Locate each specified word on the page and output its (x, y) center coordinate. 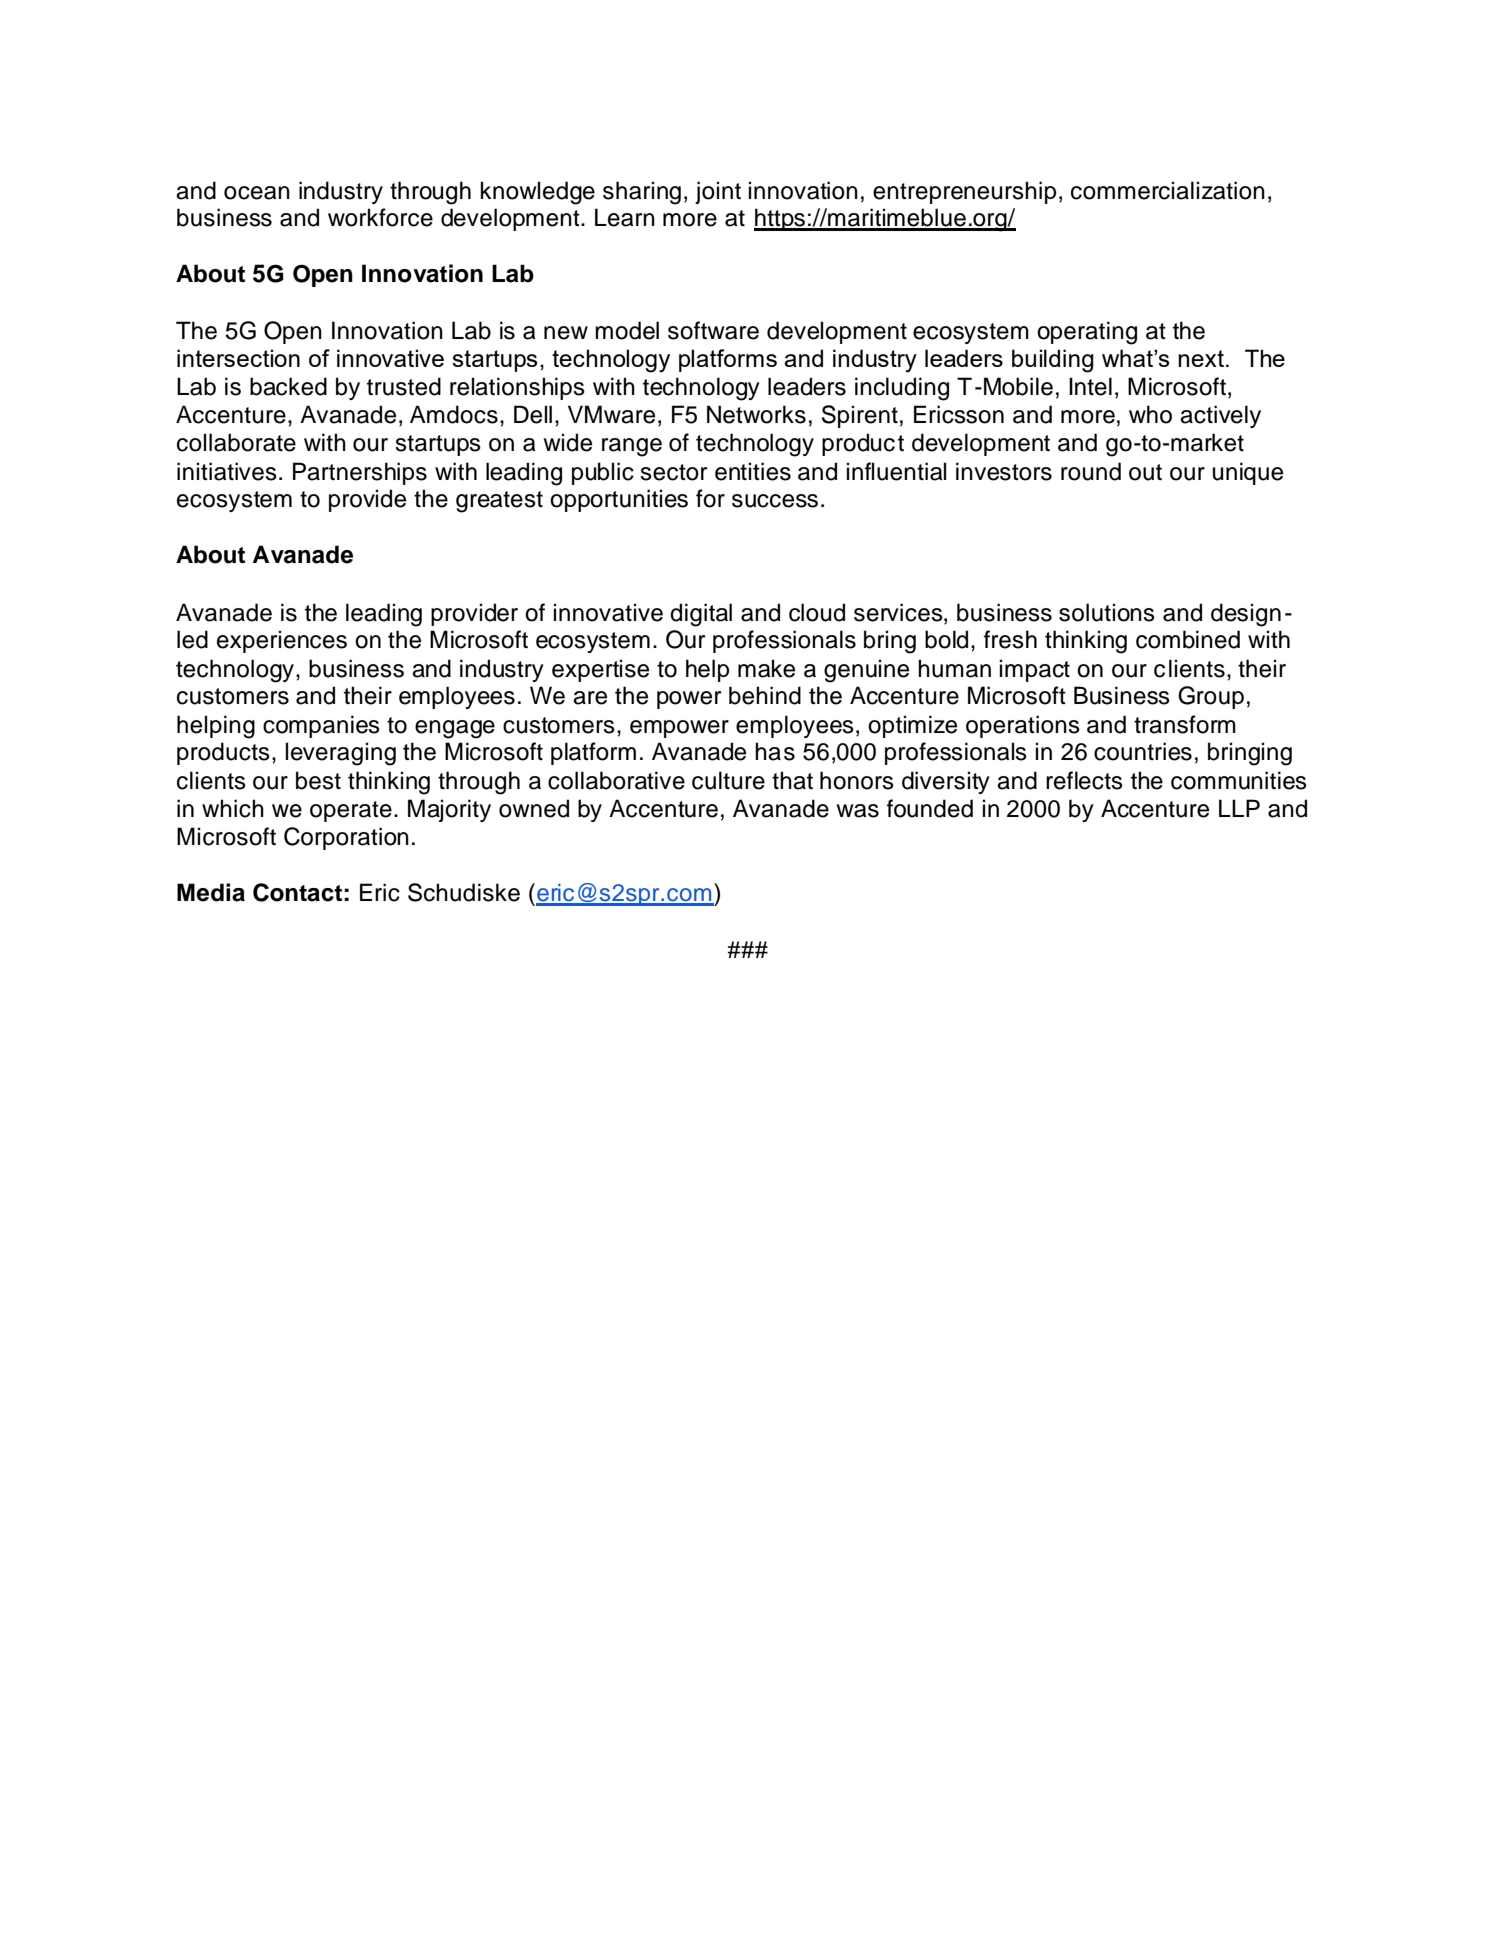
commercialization (1168, 190)
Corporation (346, 838)
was (858, 811)
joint (718, 192)
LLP (1239, 808)
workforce (380, 217)
